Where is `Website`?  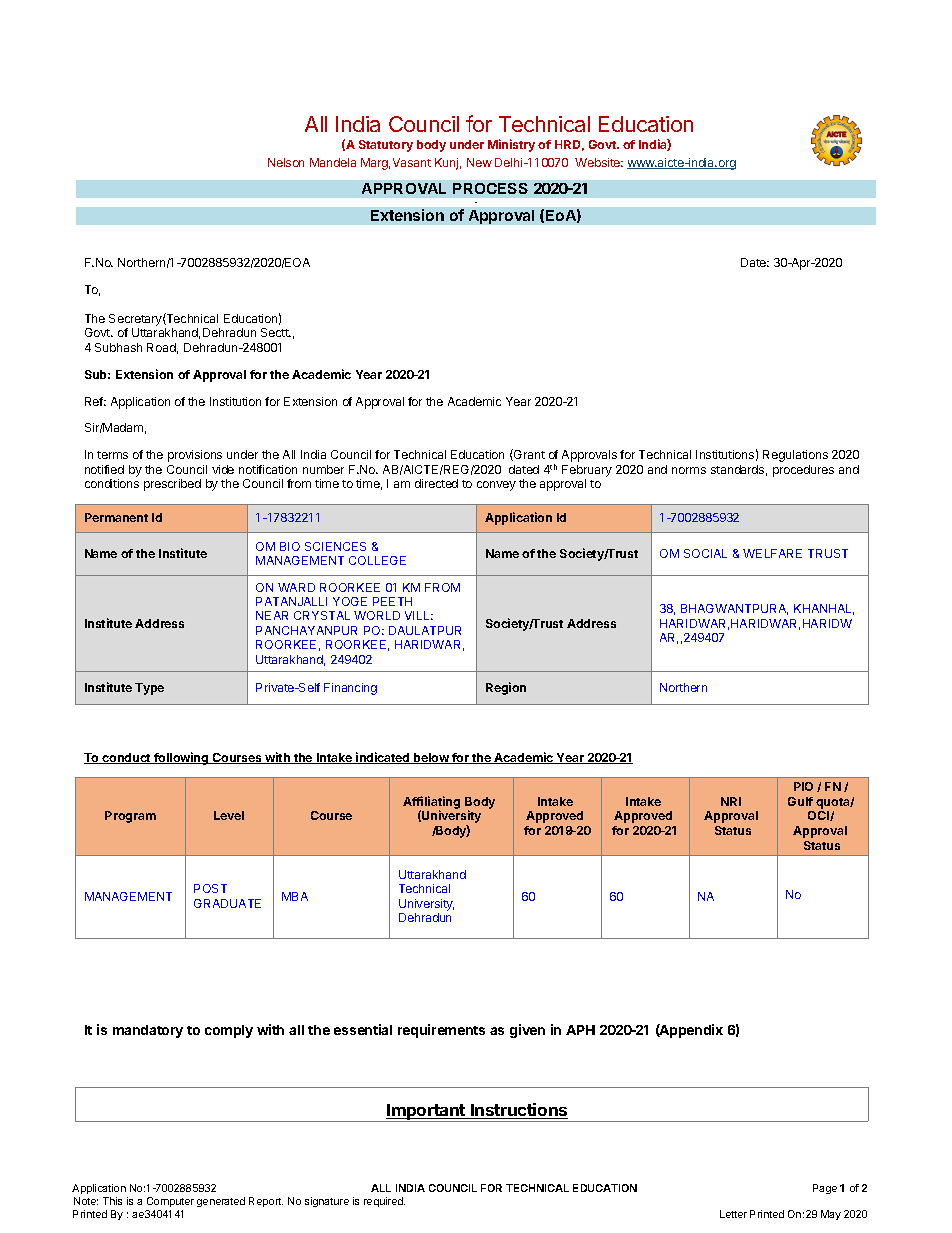 Website is located at coordinates (599, 162).
